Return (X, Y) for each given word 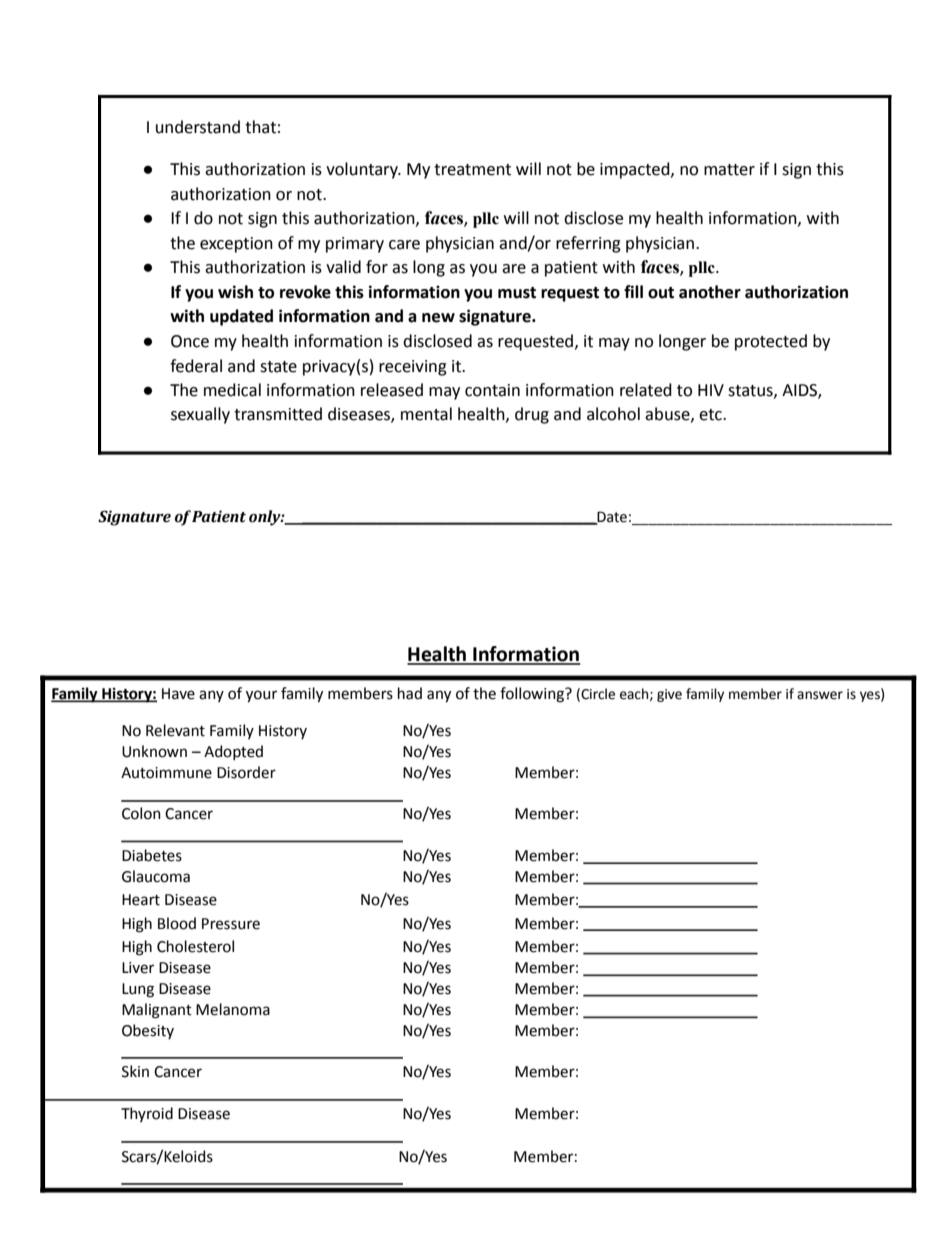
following (533, 695)
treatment (472, 170)
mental (426, 414)
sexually (200, 415)
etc (711, 415)
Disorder (246, 772)
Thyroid (147, 1114)
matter (729, 170)
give (669, 695)
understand (198, 127)
